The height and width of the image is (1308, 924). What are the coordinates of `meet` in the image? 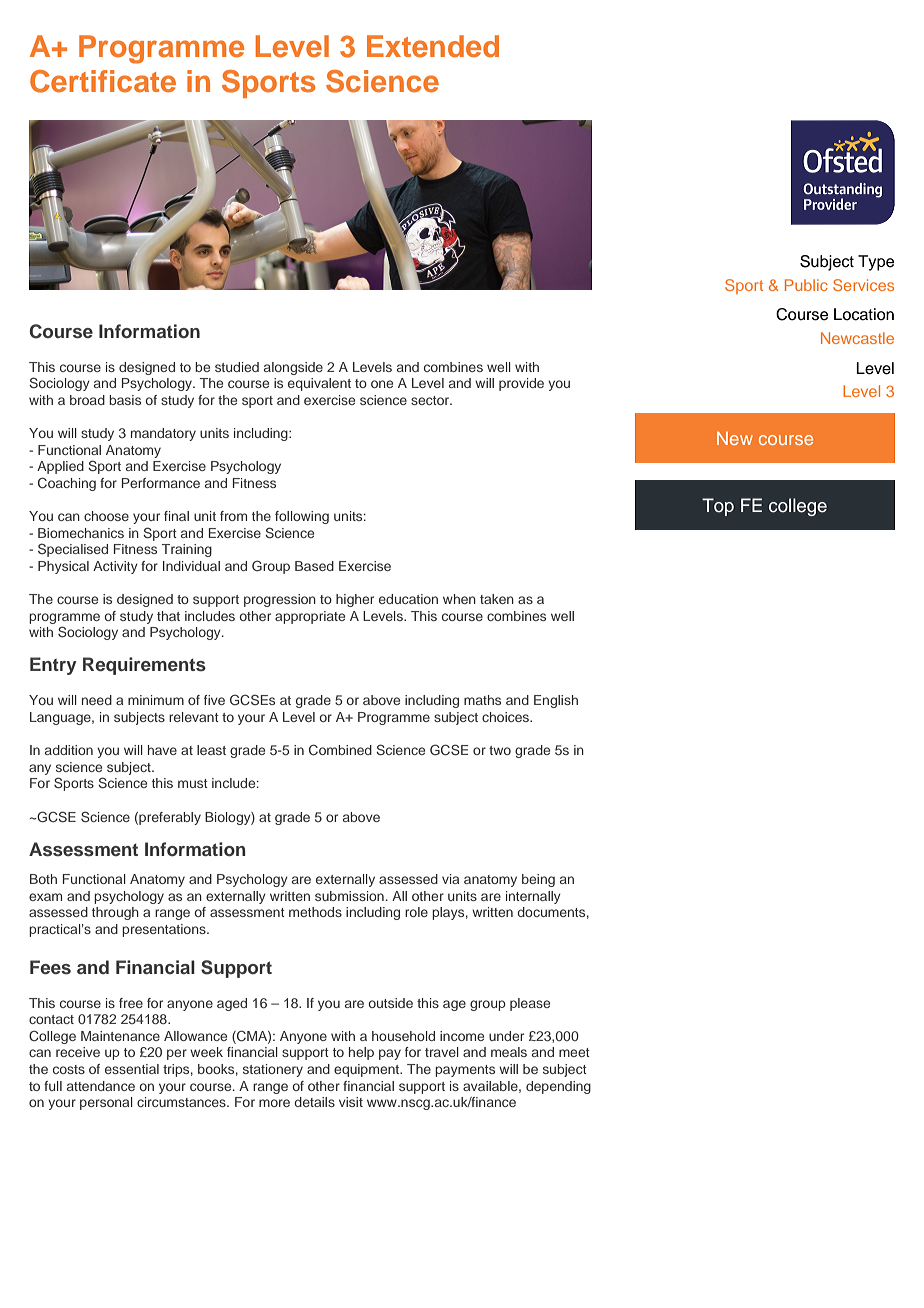 It's located at (574, 1052).
